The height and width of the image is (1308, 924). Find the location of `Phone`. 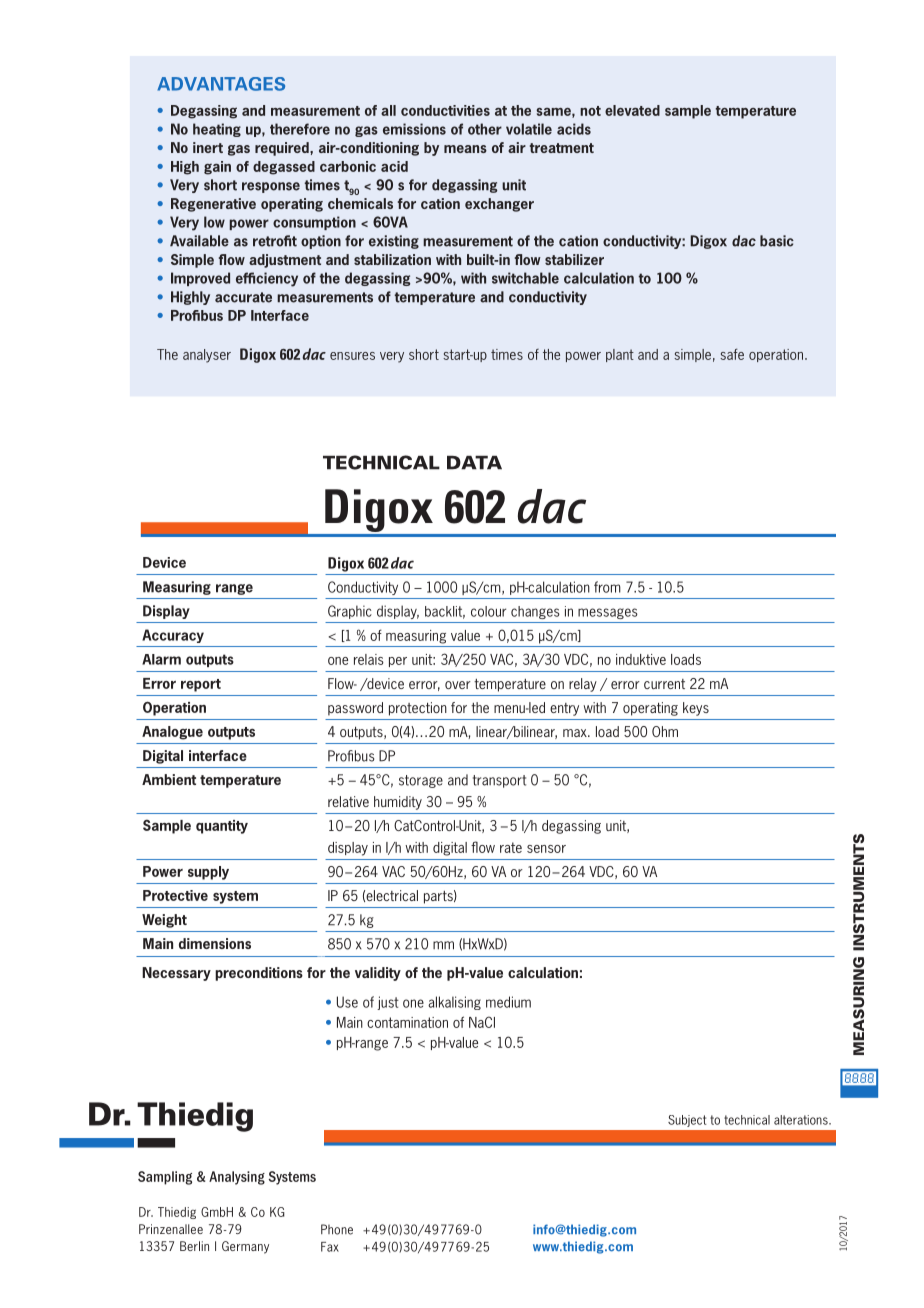

Phone is located at coordinates (337, 1229).
